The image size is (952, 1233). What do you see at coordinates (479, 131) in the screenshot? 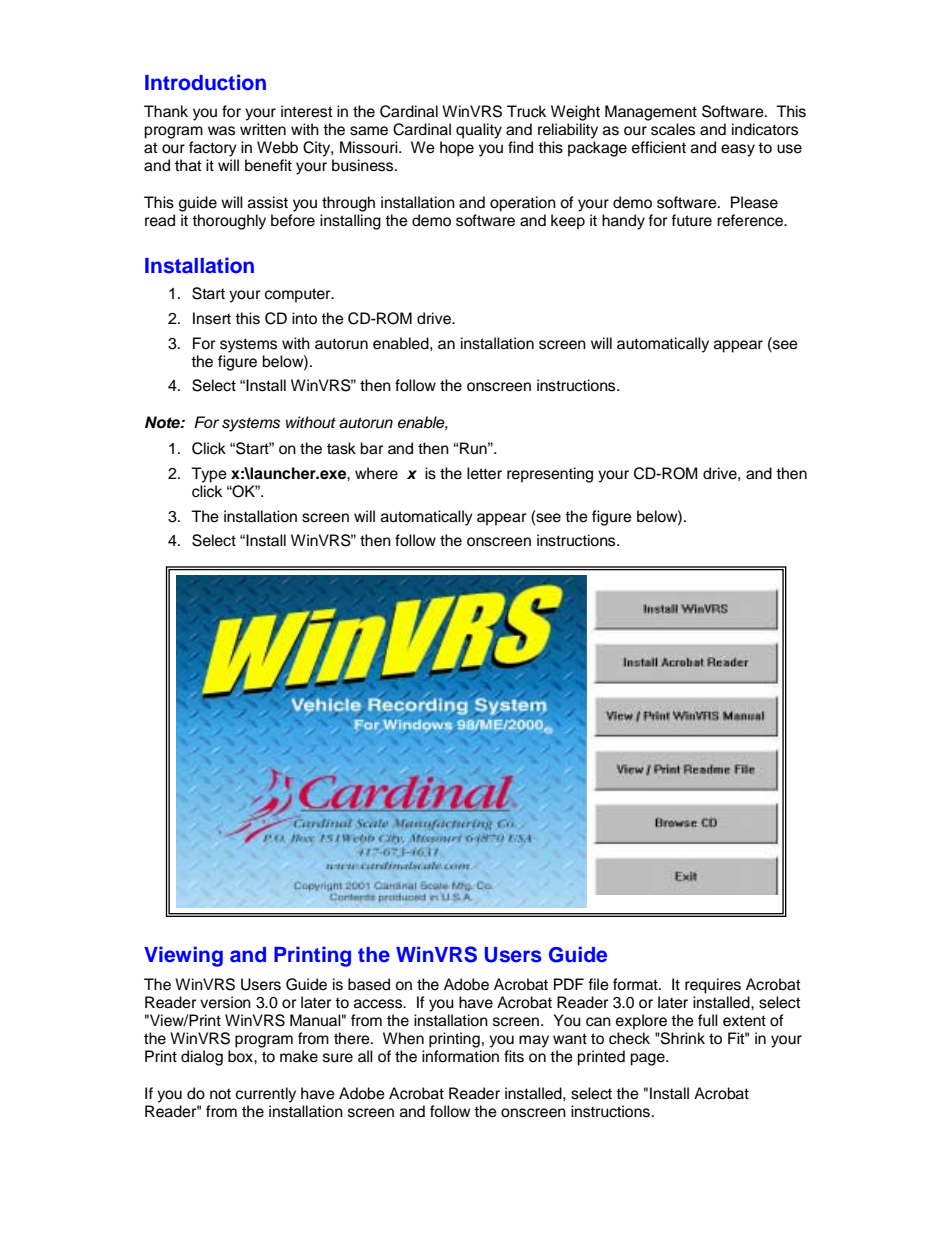
I see `quality` at bounding box center [479, 131].
